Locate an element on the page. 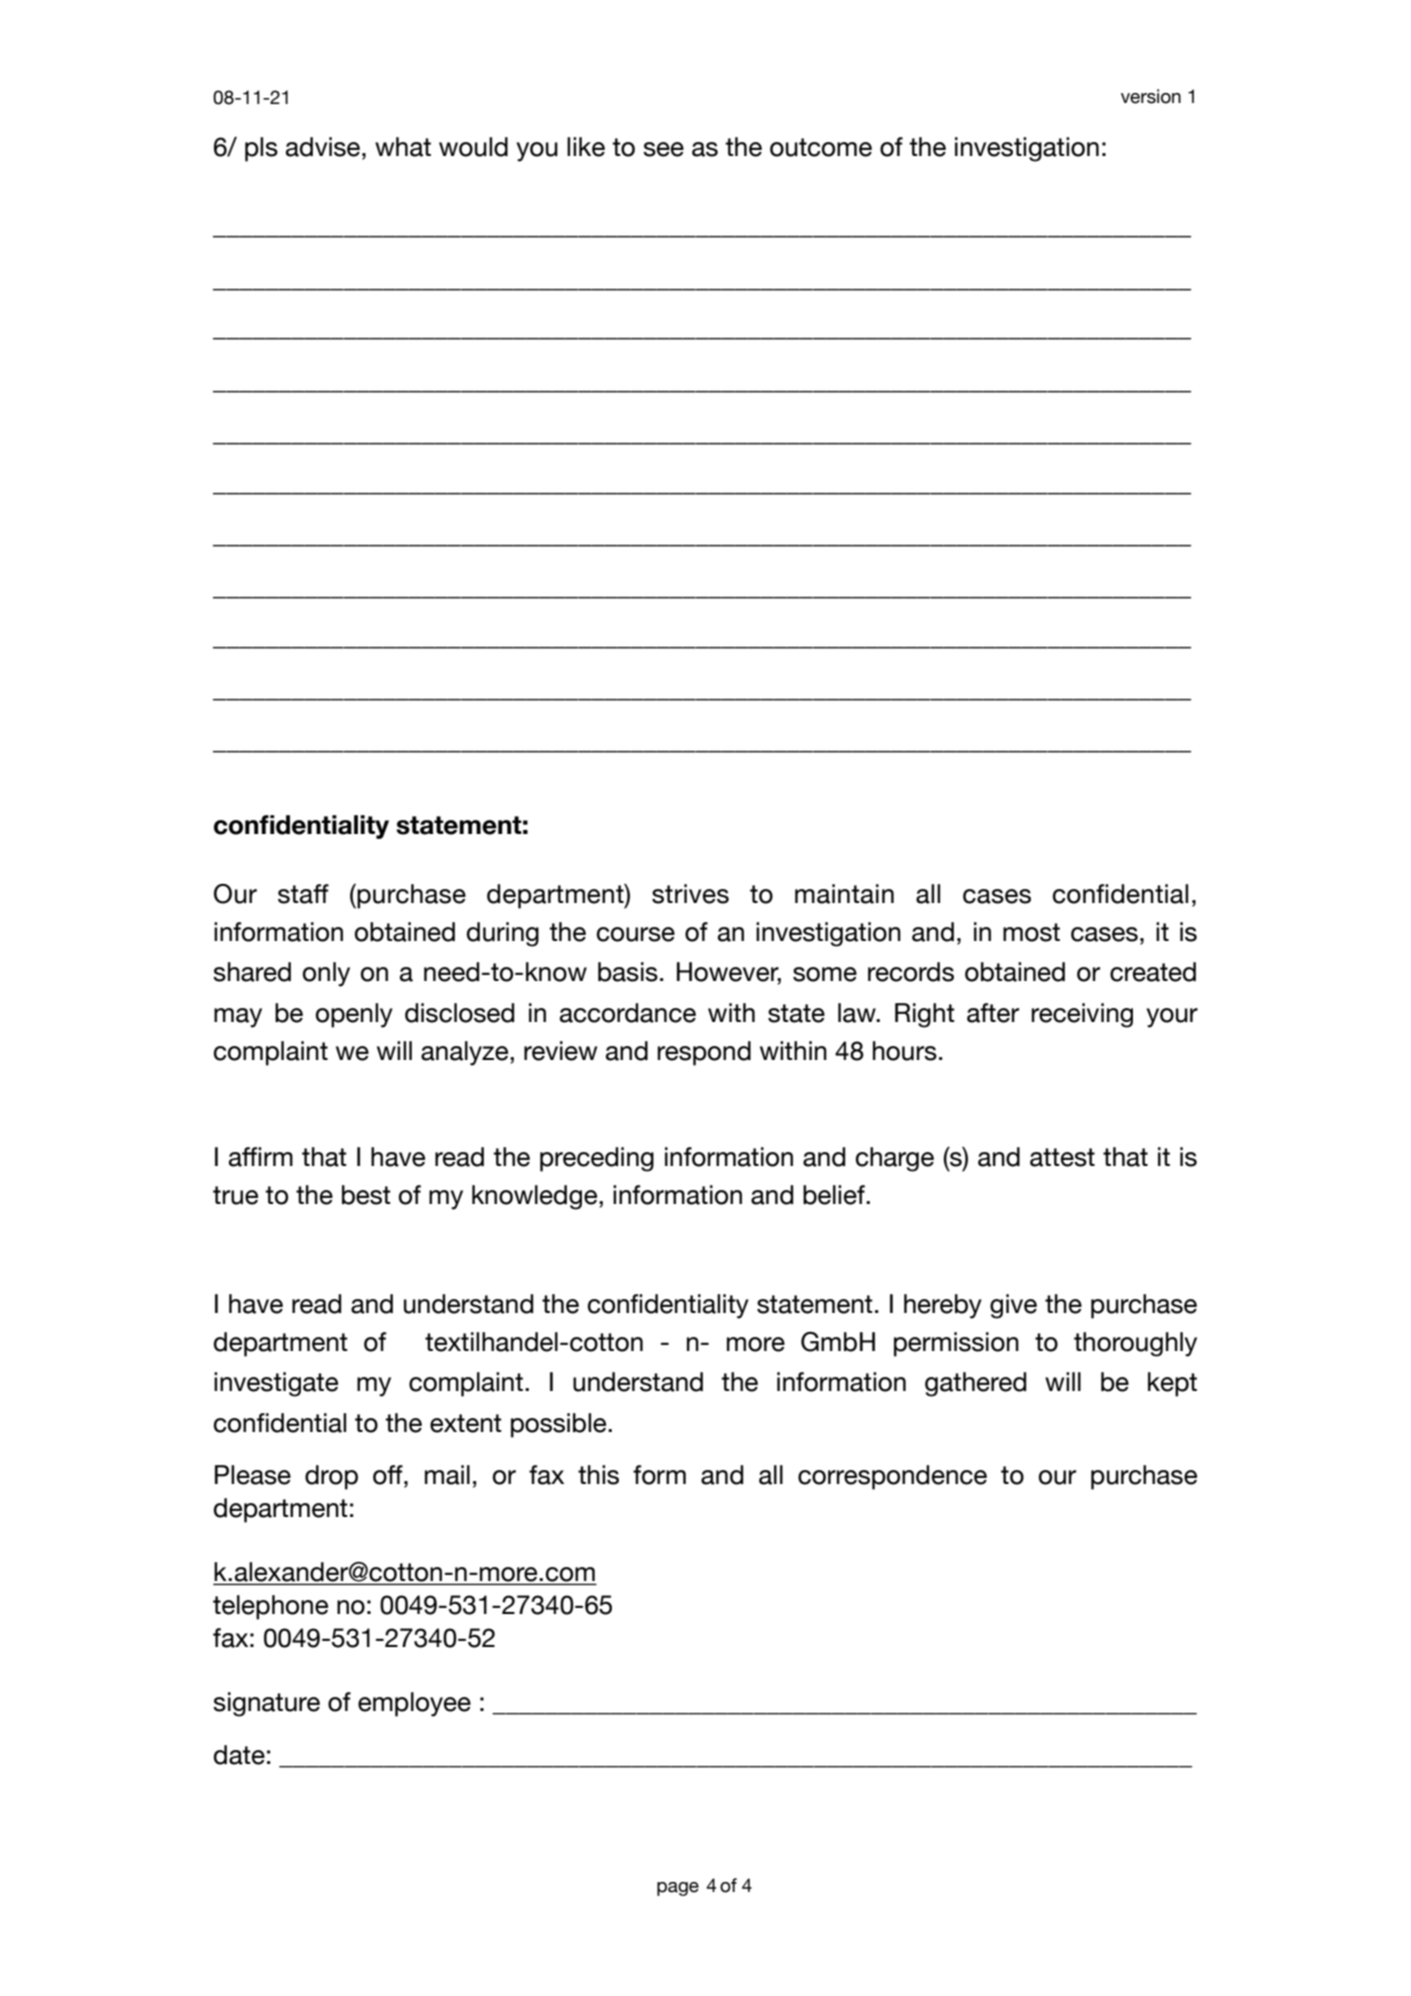  what is located at coordinates (403, 147).
